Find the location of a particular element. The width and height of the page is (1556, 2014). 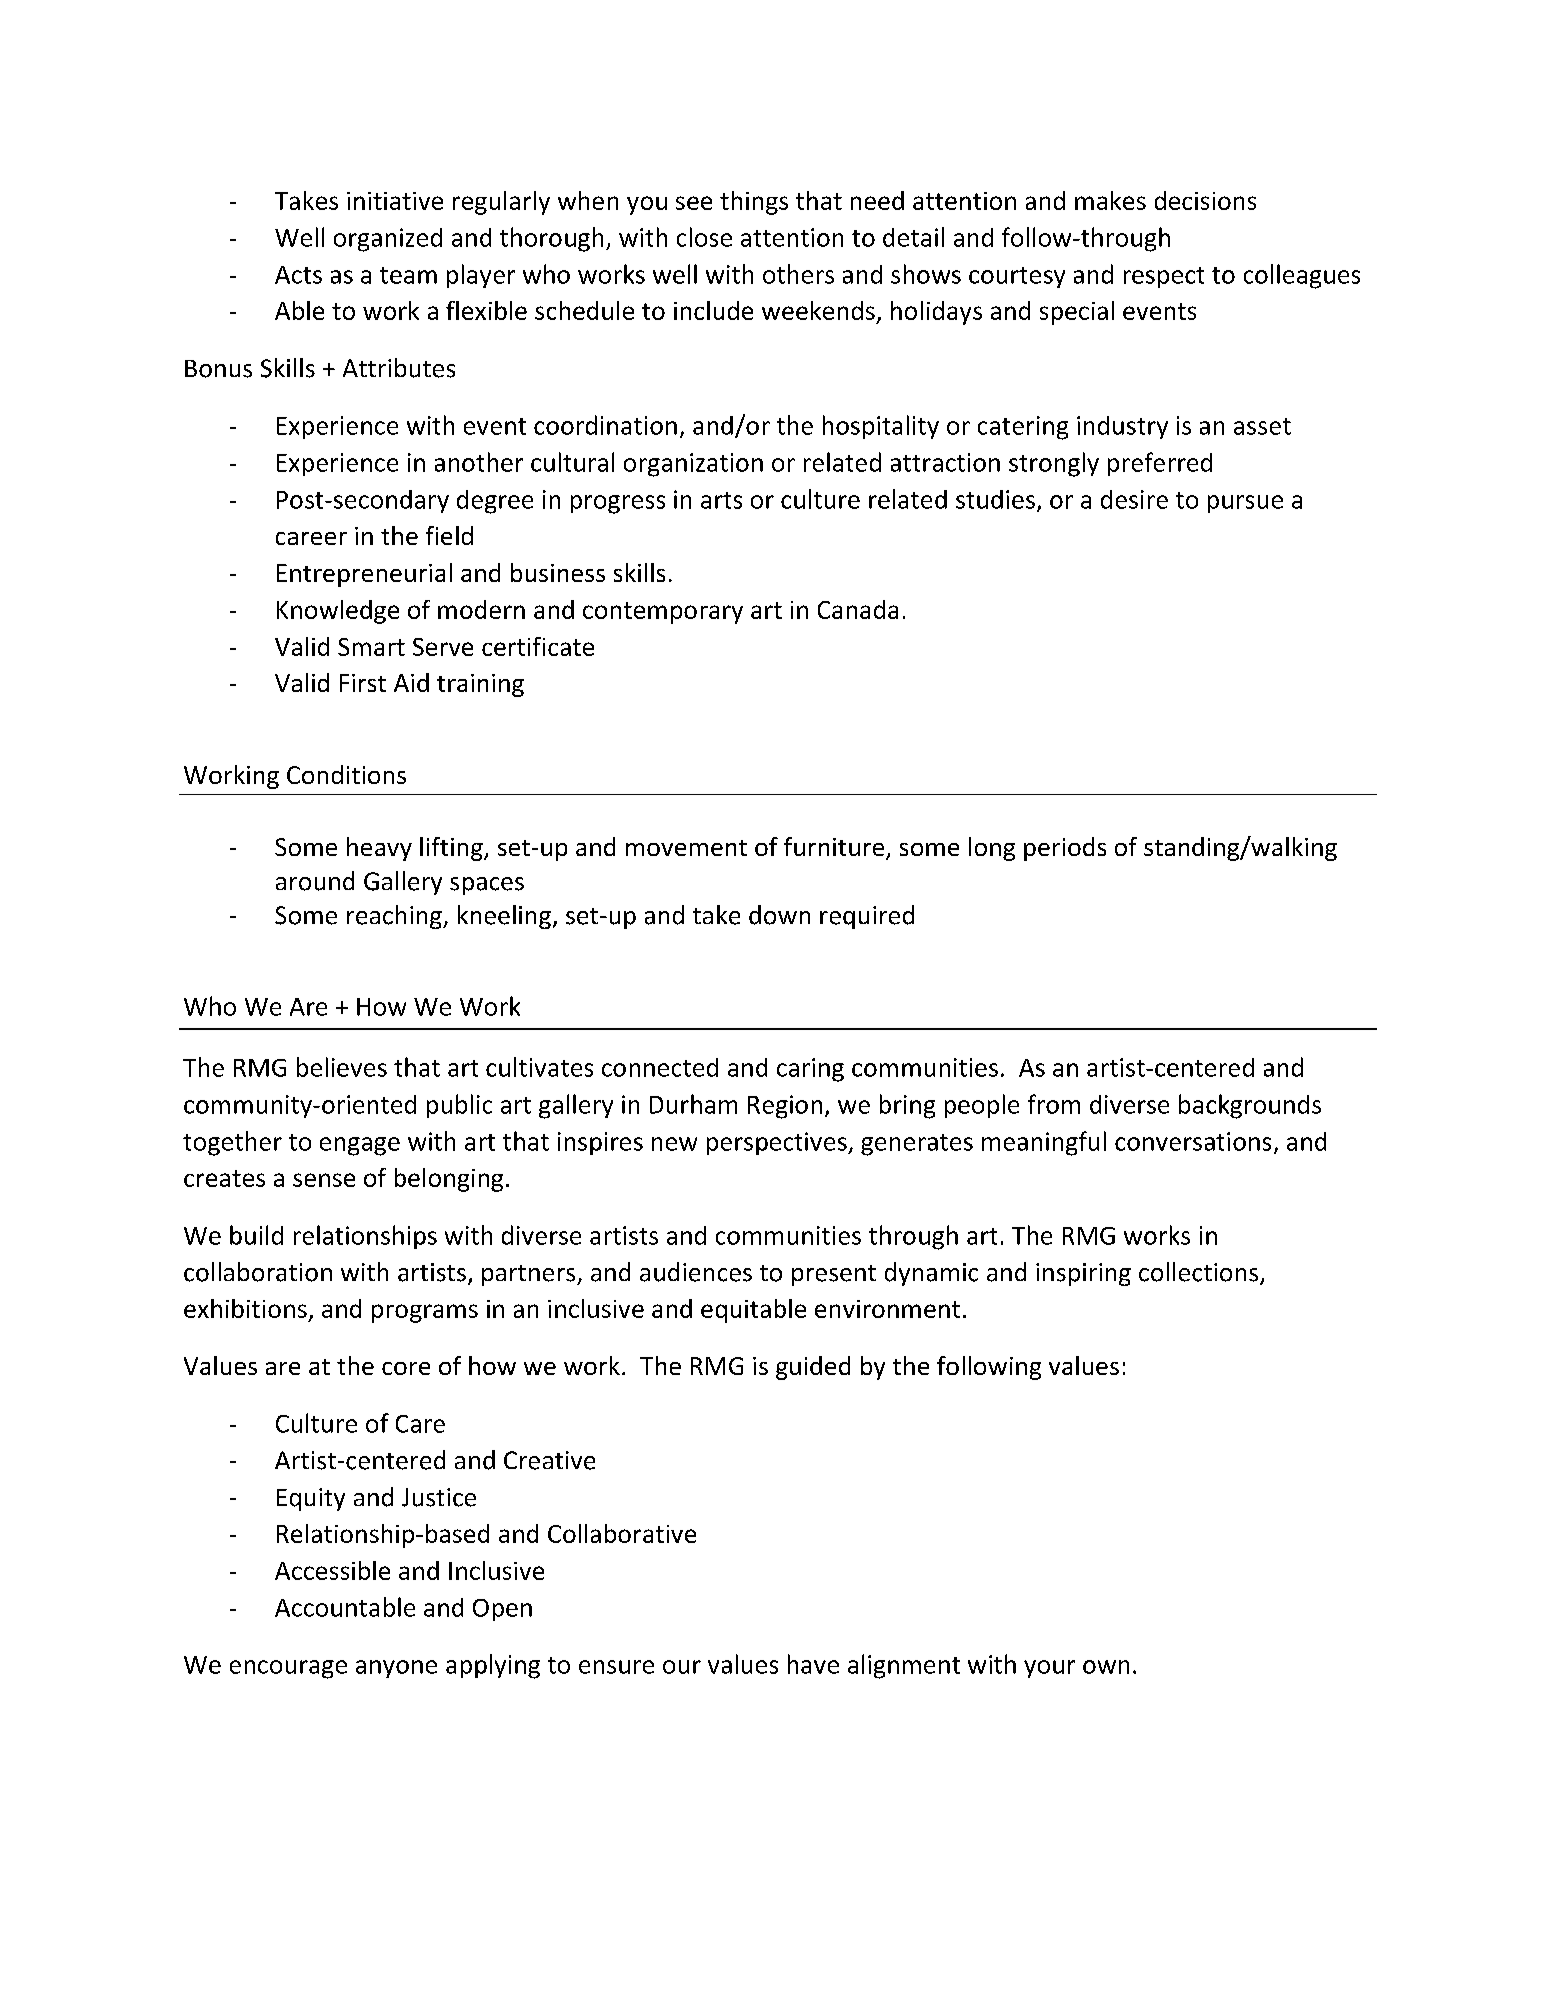

engage is located at coordinates (360, 1146).
